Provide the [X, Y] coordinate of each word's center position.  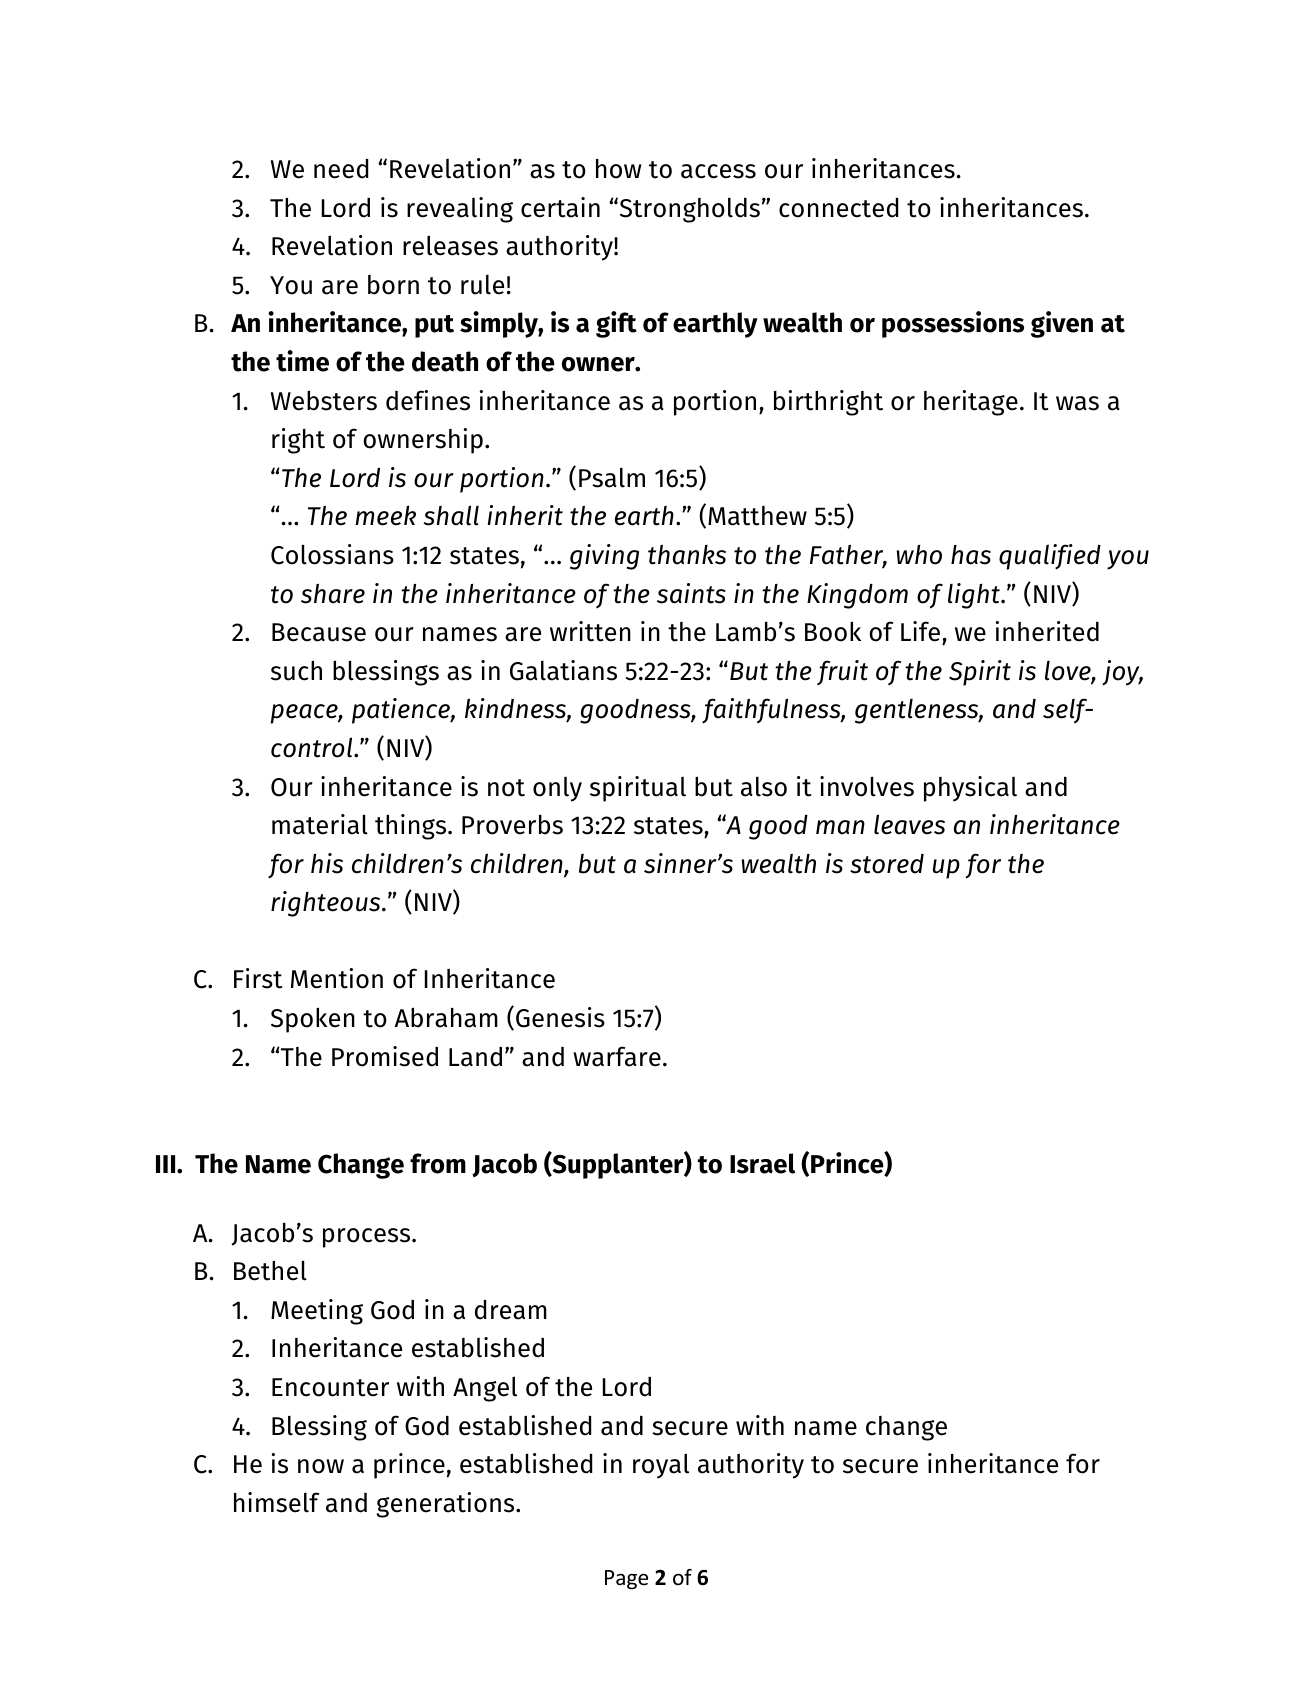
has [971, 555]
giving [604, 557]
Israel [762, 1163]
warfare [617, 1056]
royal [661, 1466]
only [557, 789]
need [341, 168]
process [368, 1238]
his [327, 863]
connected [838, 207]
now [321, 1466]
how [619, 169]
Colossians [332, 554]
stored [887, 864]
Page [626, 1580]
